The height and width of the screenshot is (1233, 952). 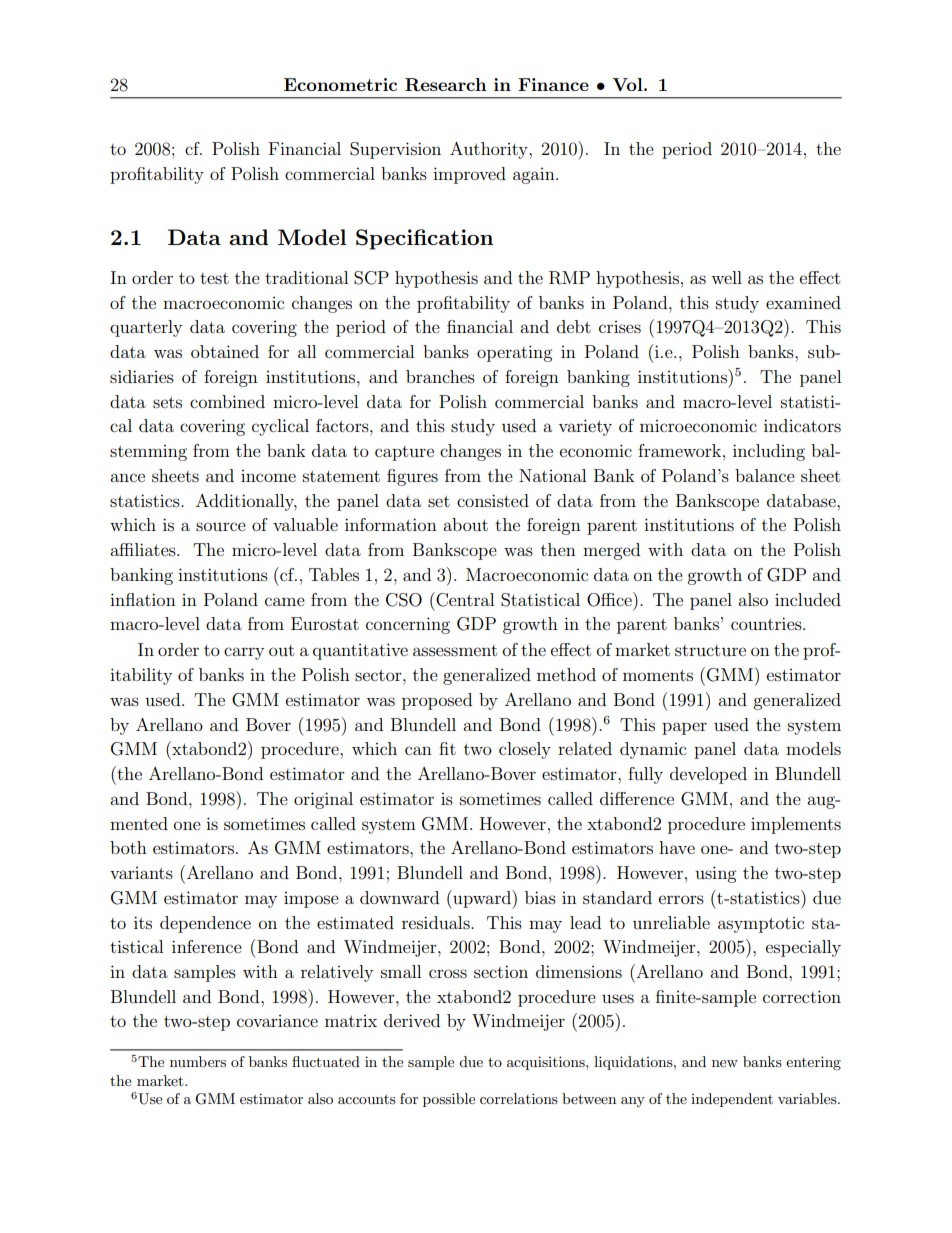 What do you see at coordinates (404, 453) in the screenshot?
I see `capture` at bounding box center [404, 453].
